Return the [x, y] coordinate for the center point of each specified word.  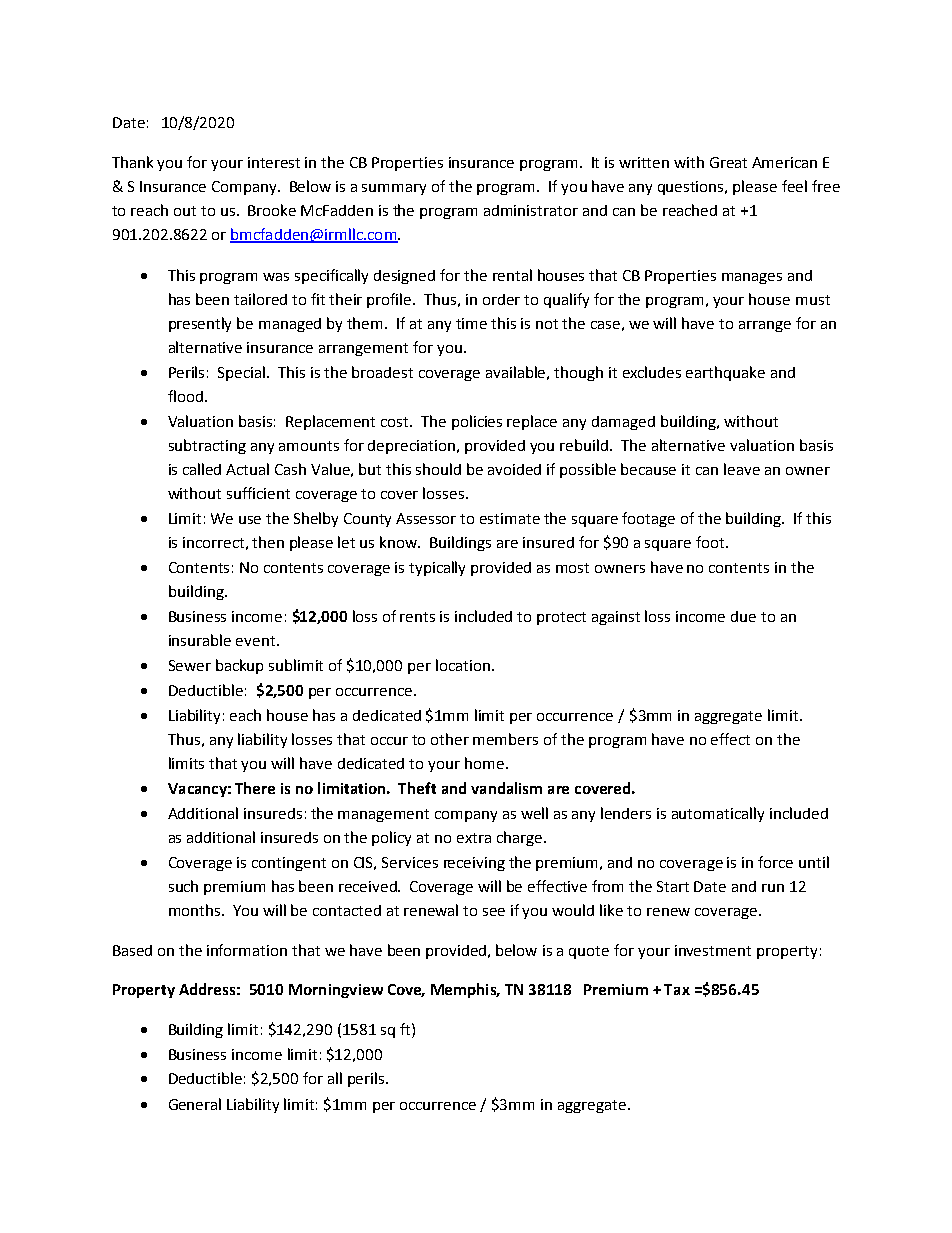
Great [728, 162]
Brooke [272, 210]
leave [742, 469]
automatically [718, 814]
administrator [531, 210]
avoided [514, 469]
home [484, 763]
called [202, 469]
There [255, 788]
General [195, 1104]
